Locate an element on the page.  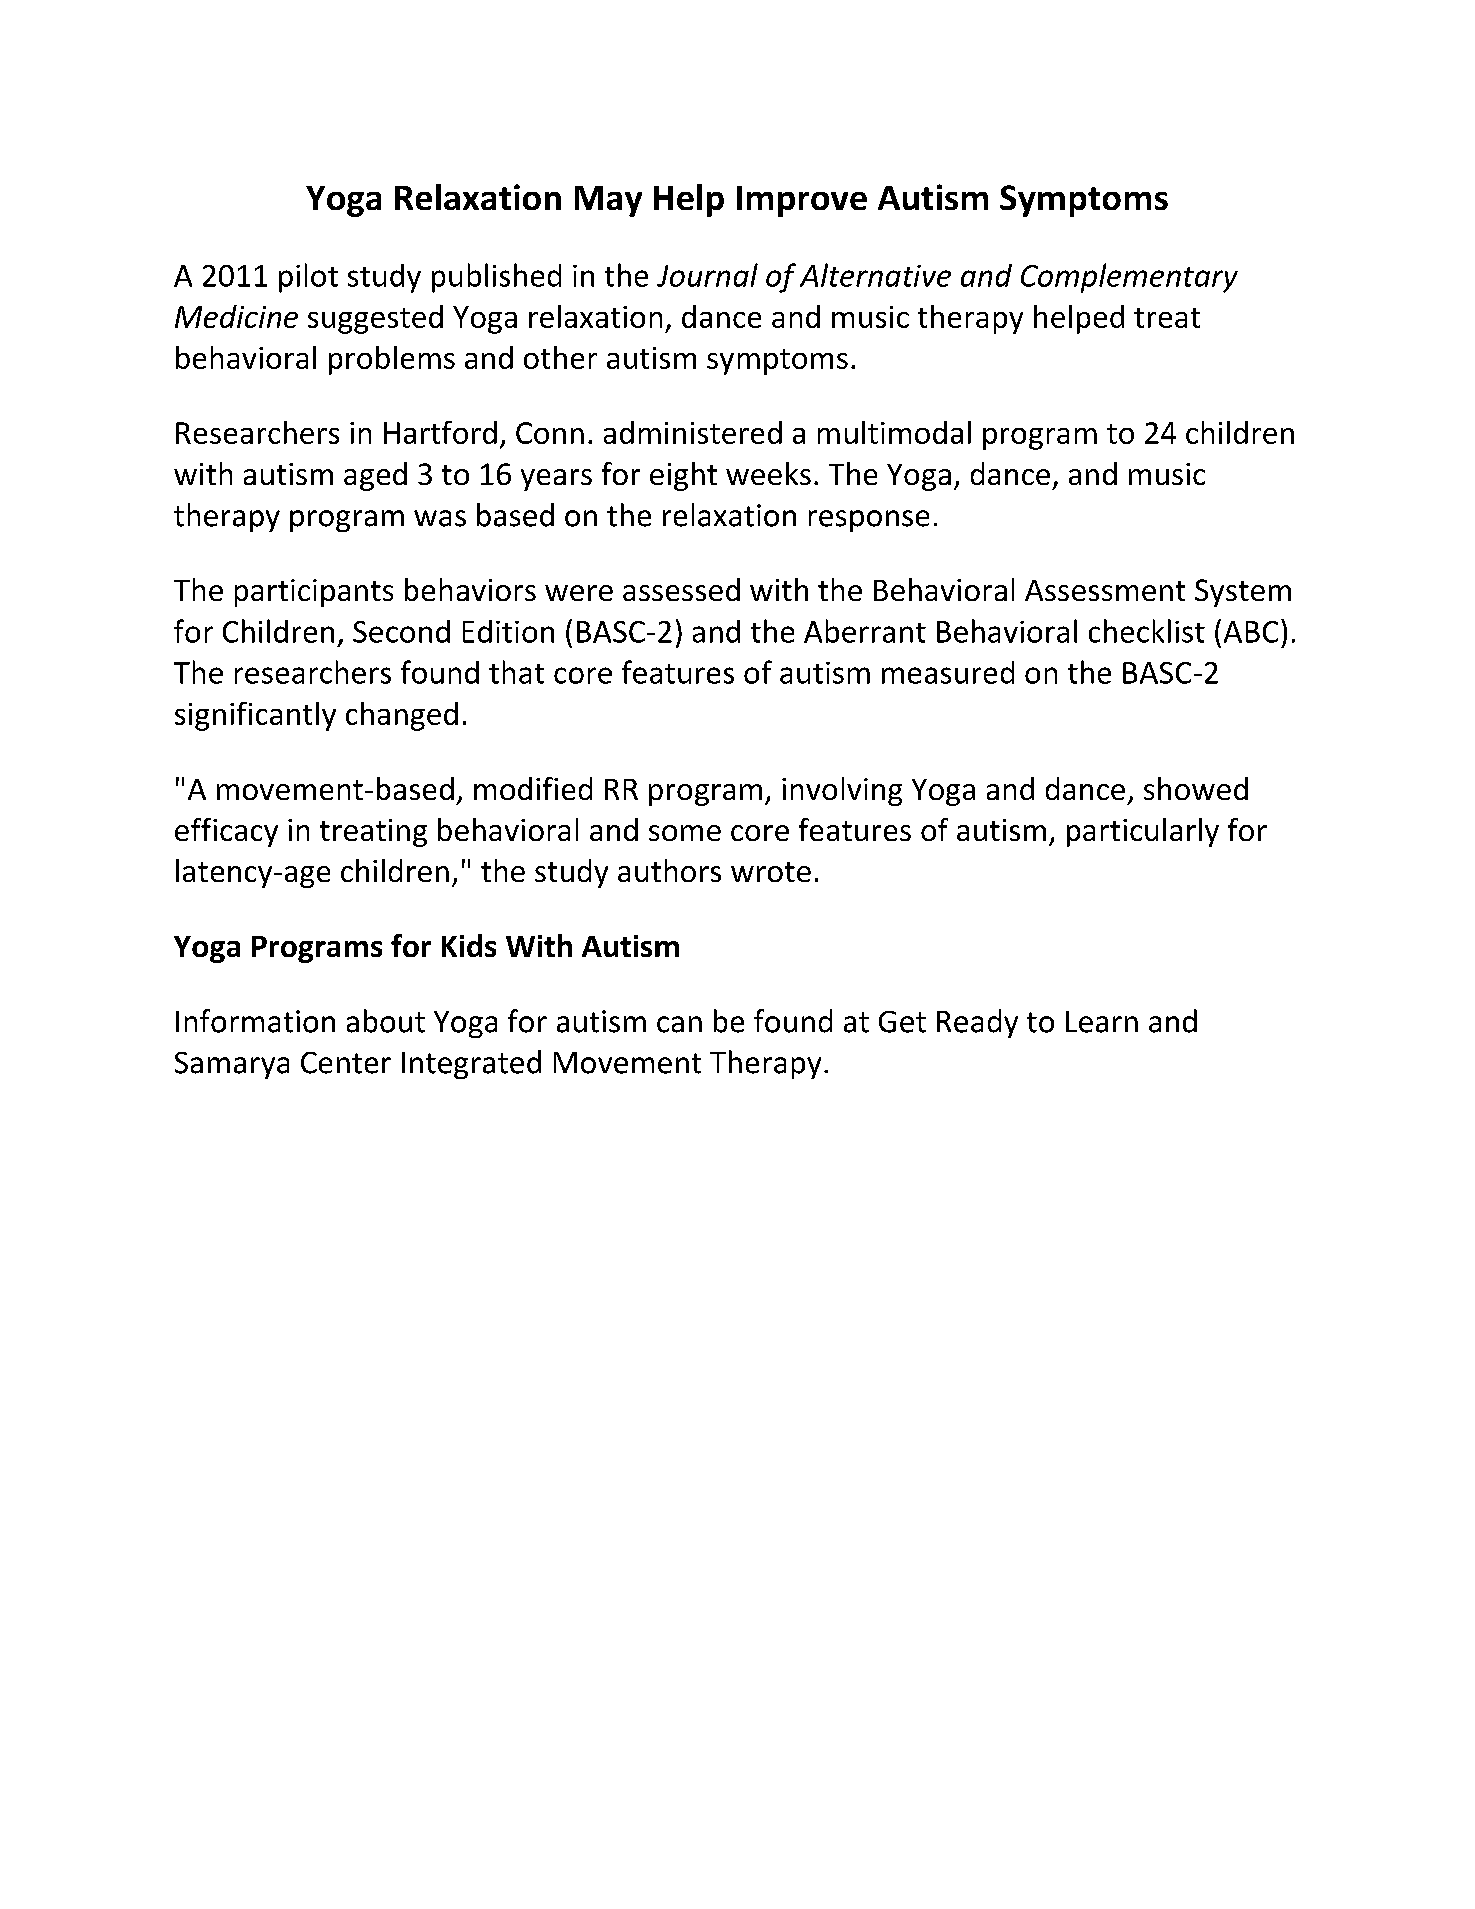
assessed is located at coordinates (681, 589).
